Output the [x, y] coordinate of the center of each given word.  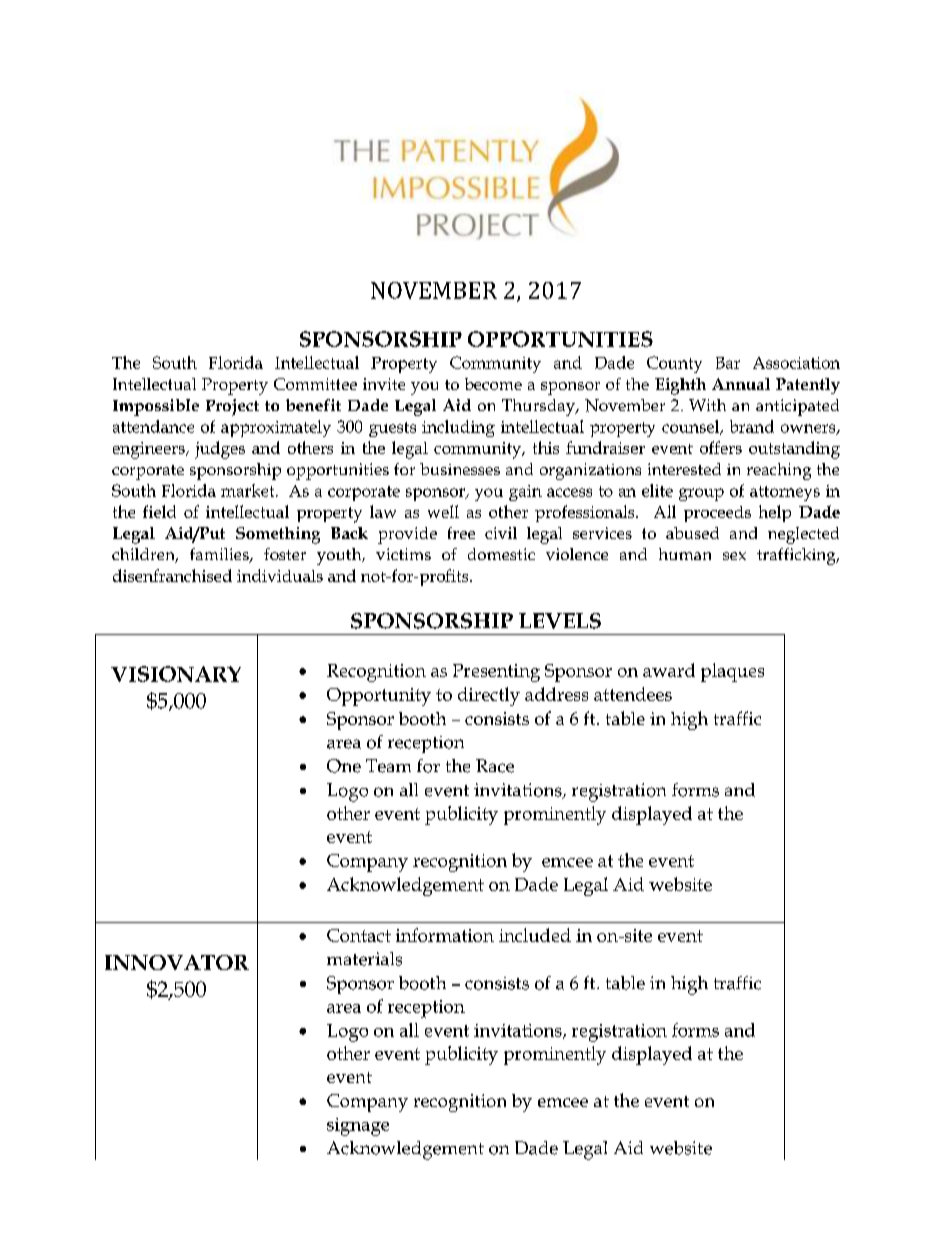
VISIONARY [176, 674]
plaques [732, 672]
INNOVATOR [177, 962]
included [535, 935]
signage [358, 1127]
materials [364, 959]
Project [232, 407]
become [493, 384]
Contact [359, 935]
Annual [741, 384]
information [445, 935]
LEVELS [560, 621]
